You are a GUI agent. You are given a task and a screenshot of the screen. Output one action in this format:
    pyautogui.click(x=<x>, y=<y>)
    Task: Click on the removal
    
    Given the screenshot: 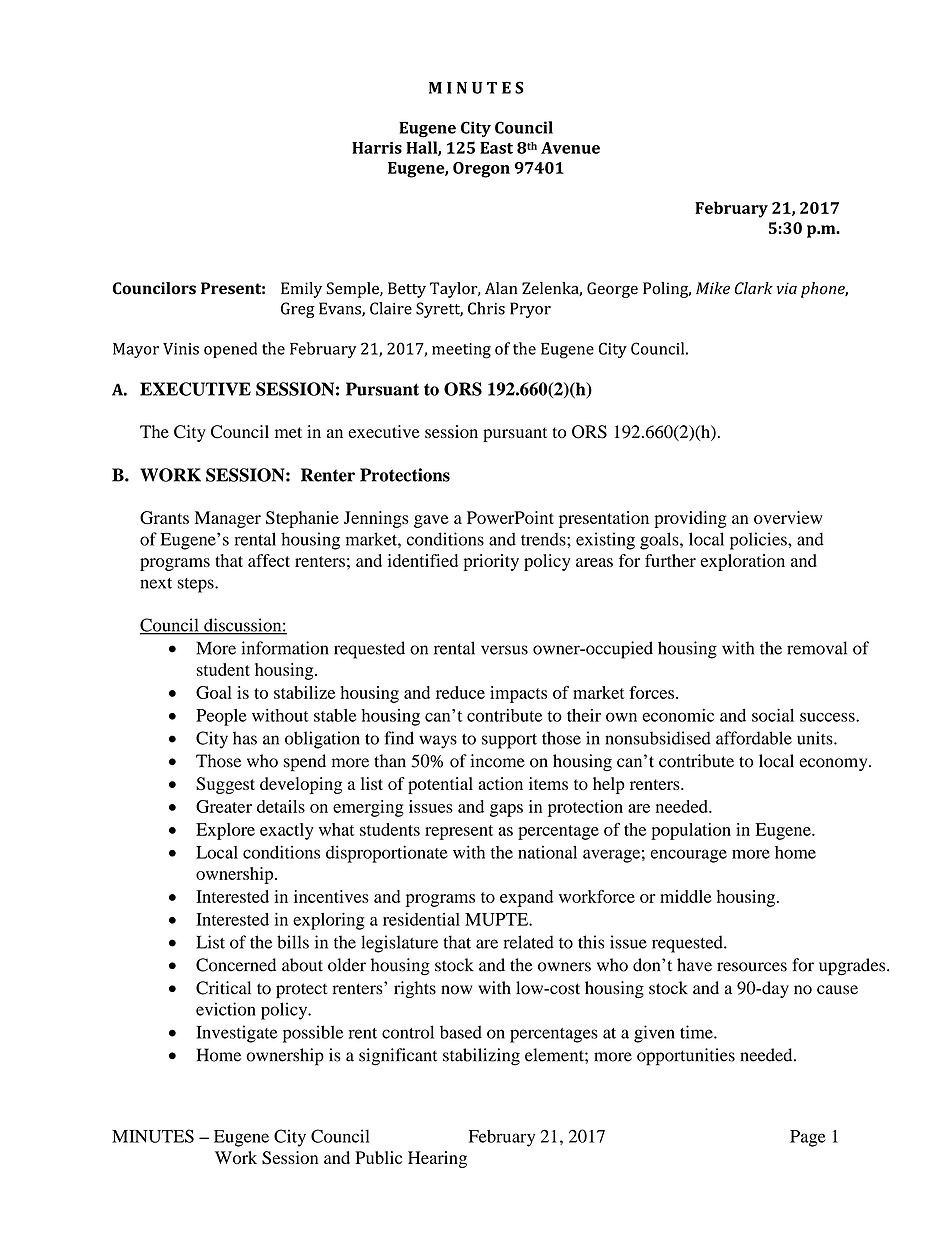 What is the action you would take?
    pyautogui.click(x=817, y=648)
